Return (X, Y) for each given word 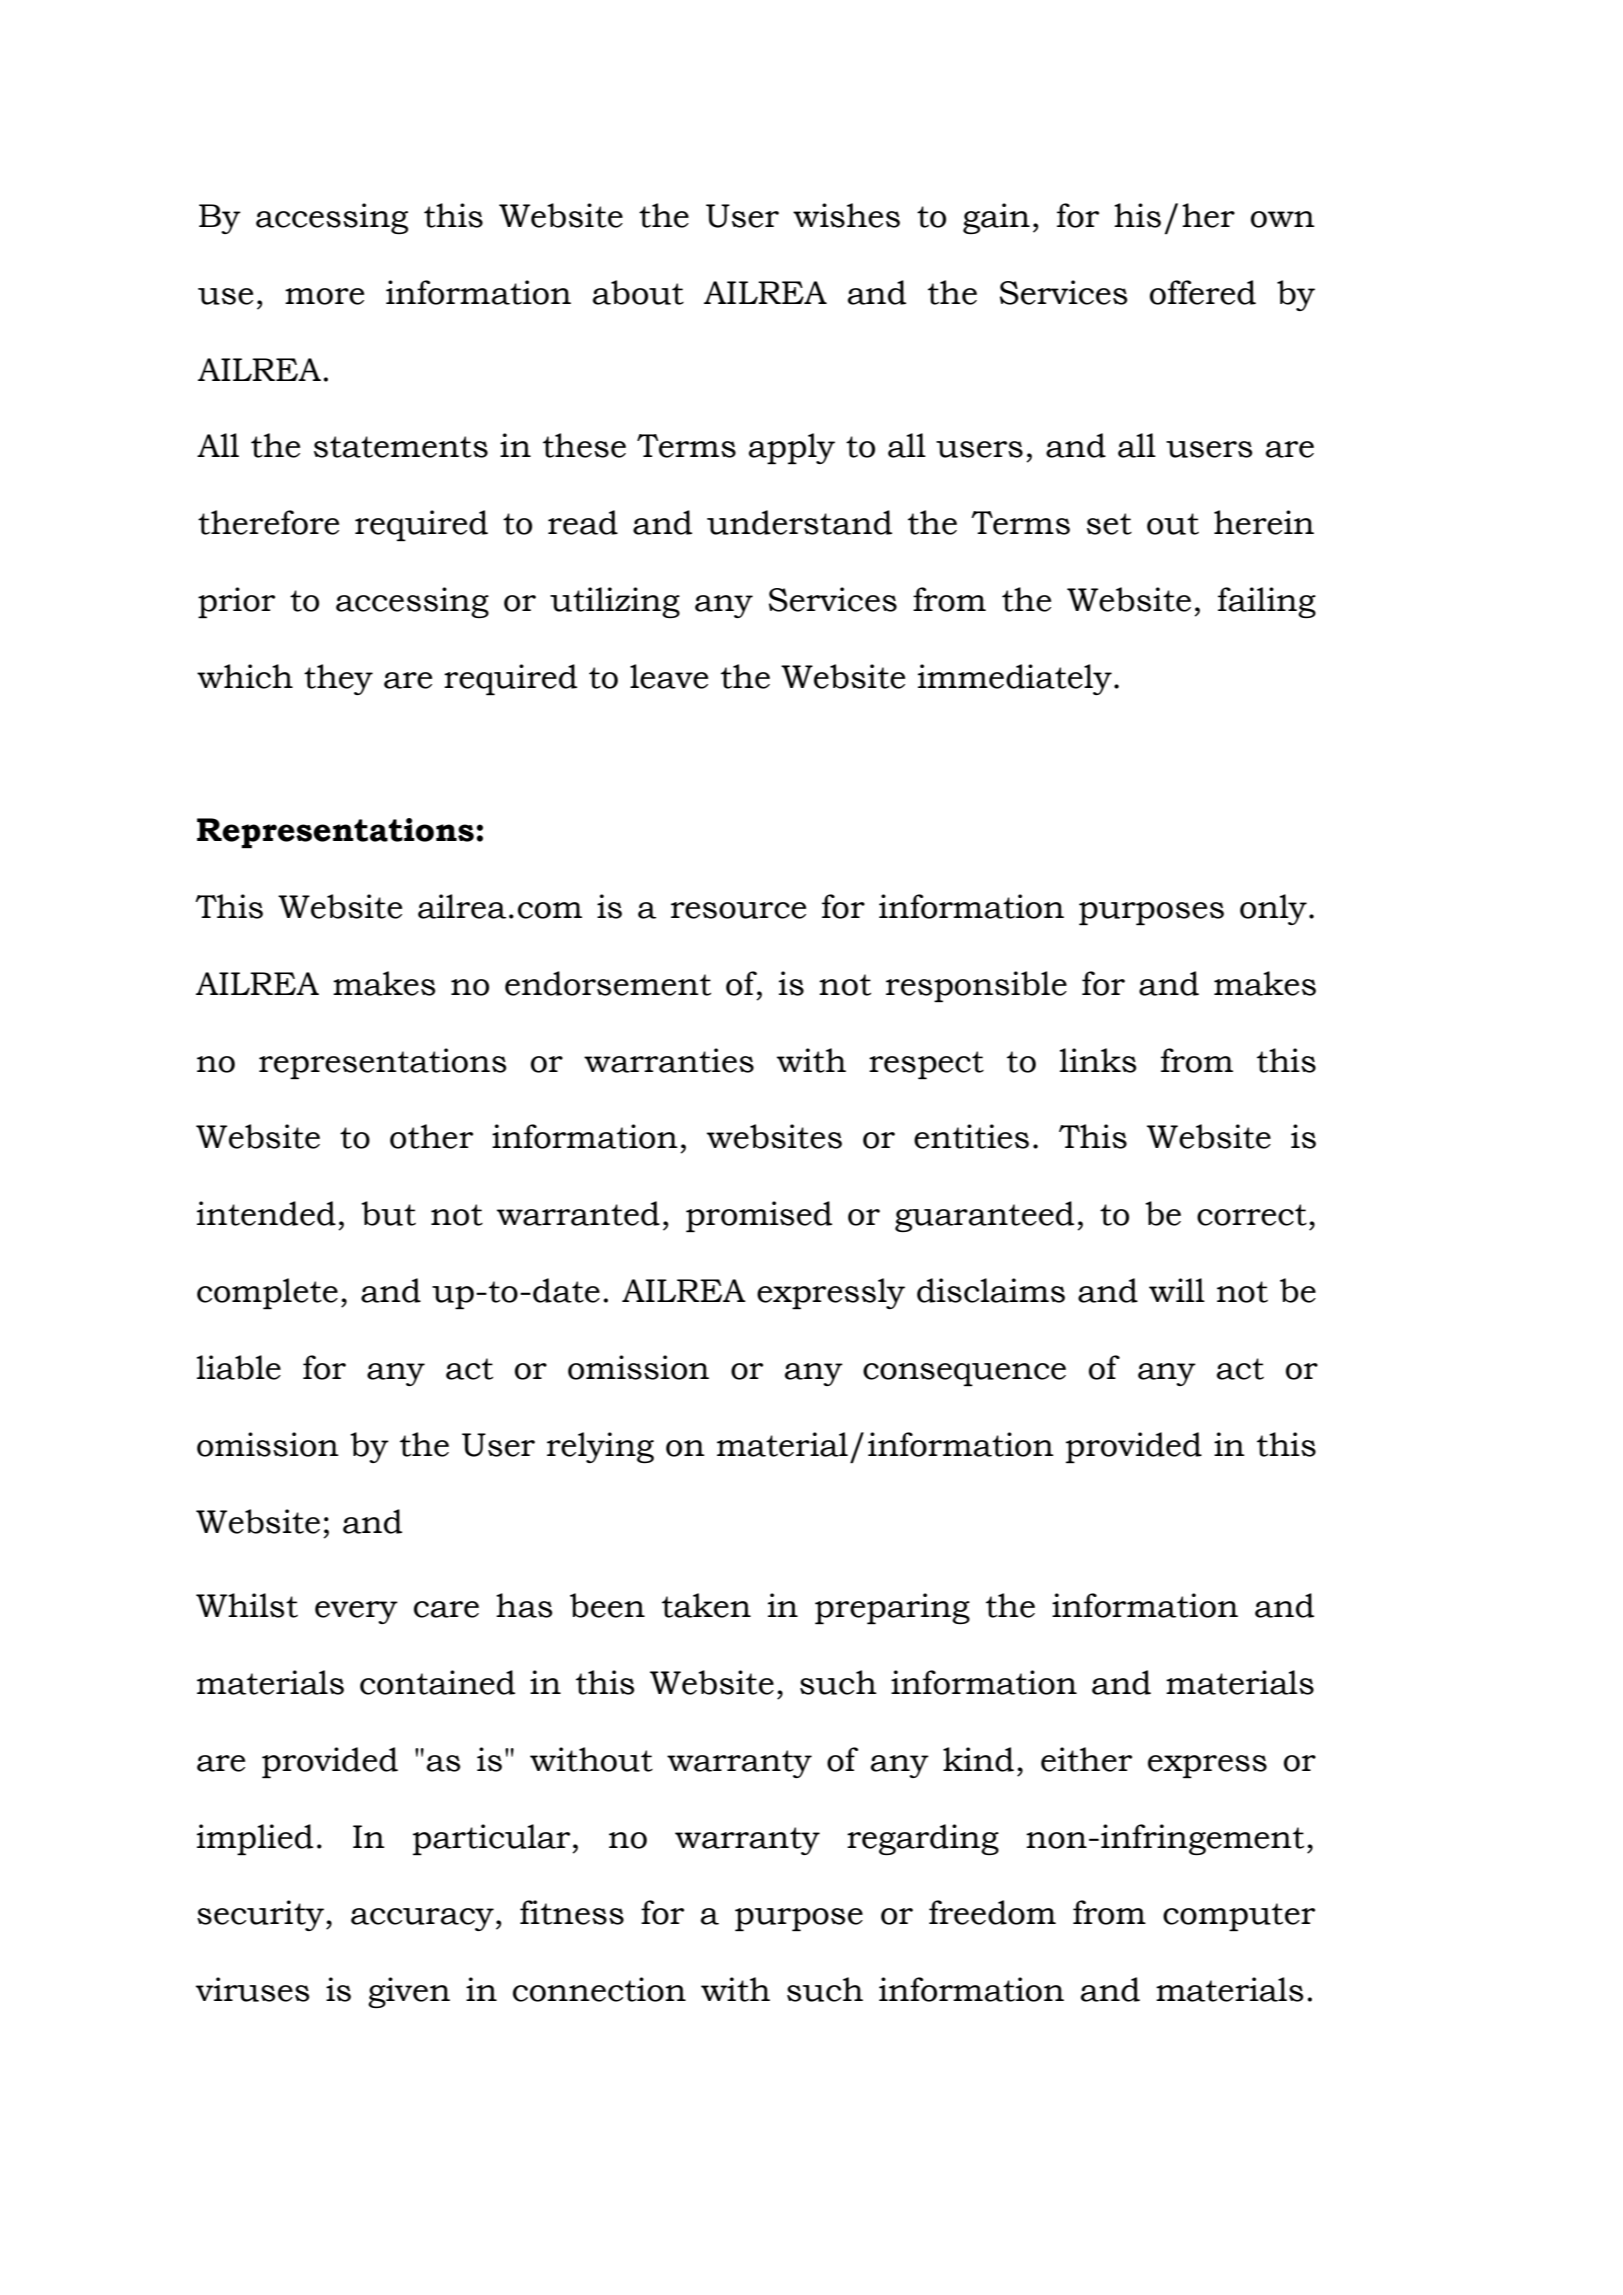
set (1109, 524)
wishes (846, 215)
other (431, 1136)
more (324, 296)
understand (799, 522)
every (356, 1612)
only (1273, 909)
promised (759, 1216)
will (1177, 1290)
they (338, 679)
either (1086, 1759)
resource (738, 910)
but (388, 1213)
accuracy (422, 1919)
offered (1203, 292)
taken (706, 1605)
